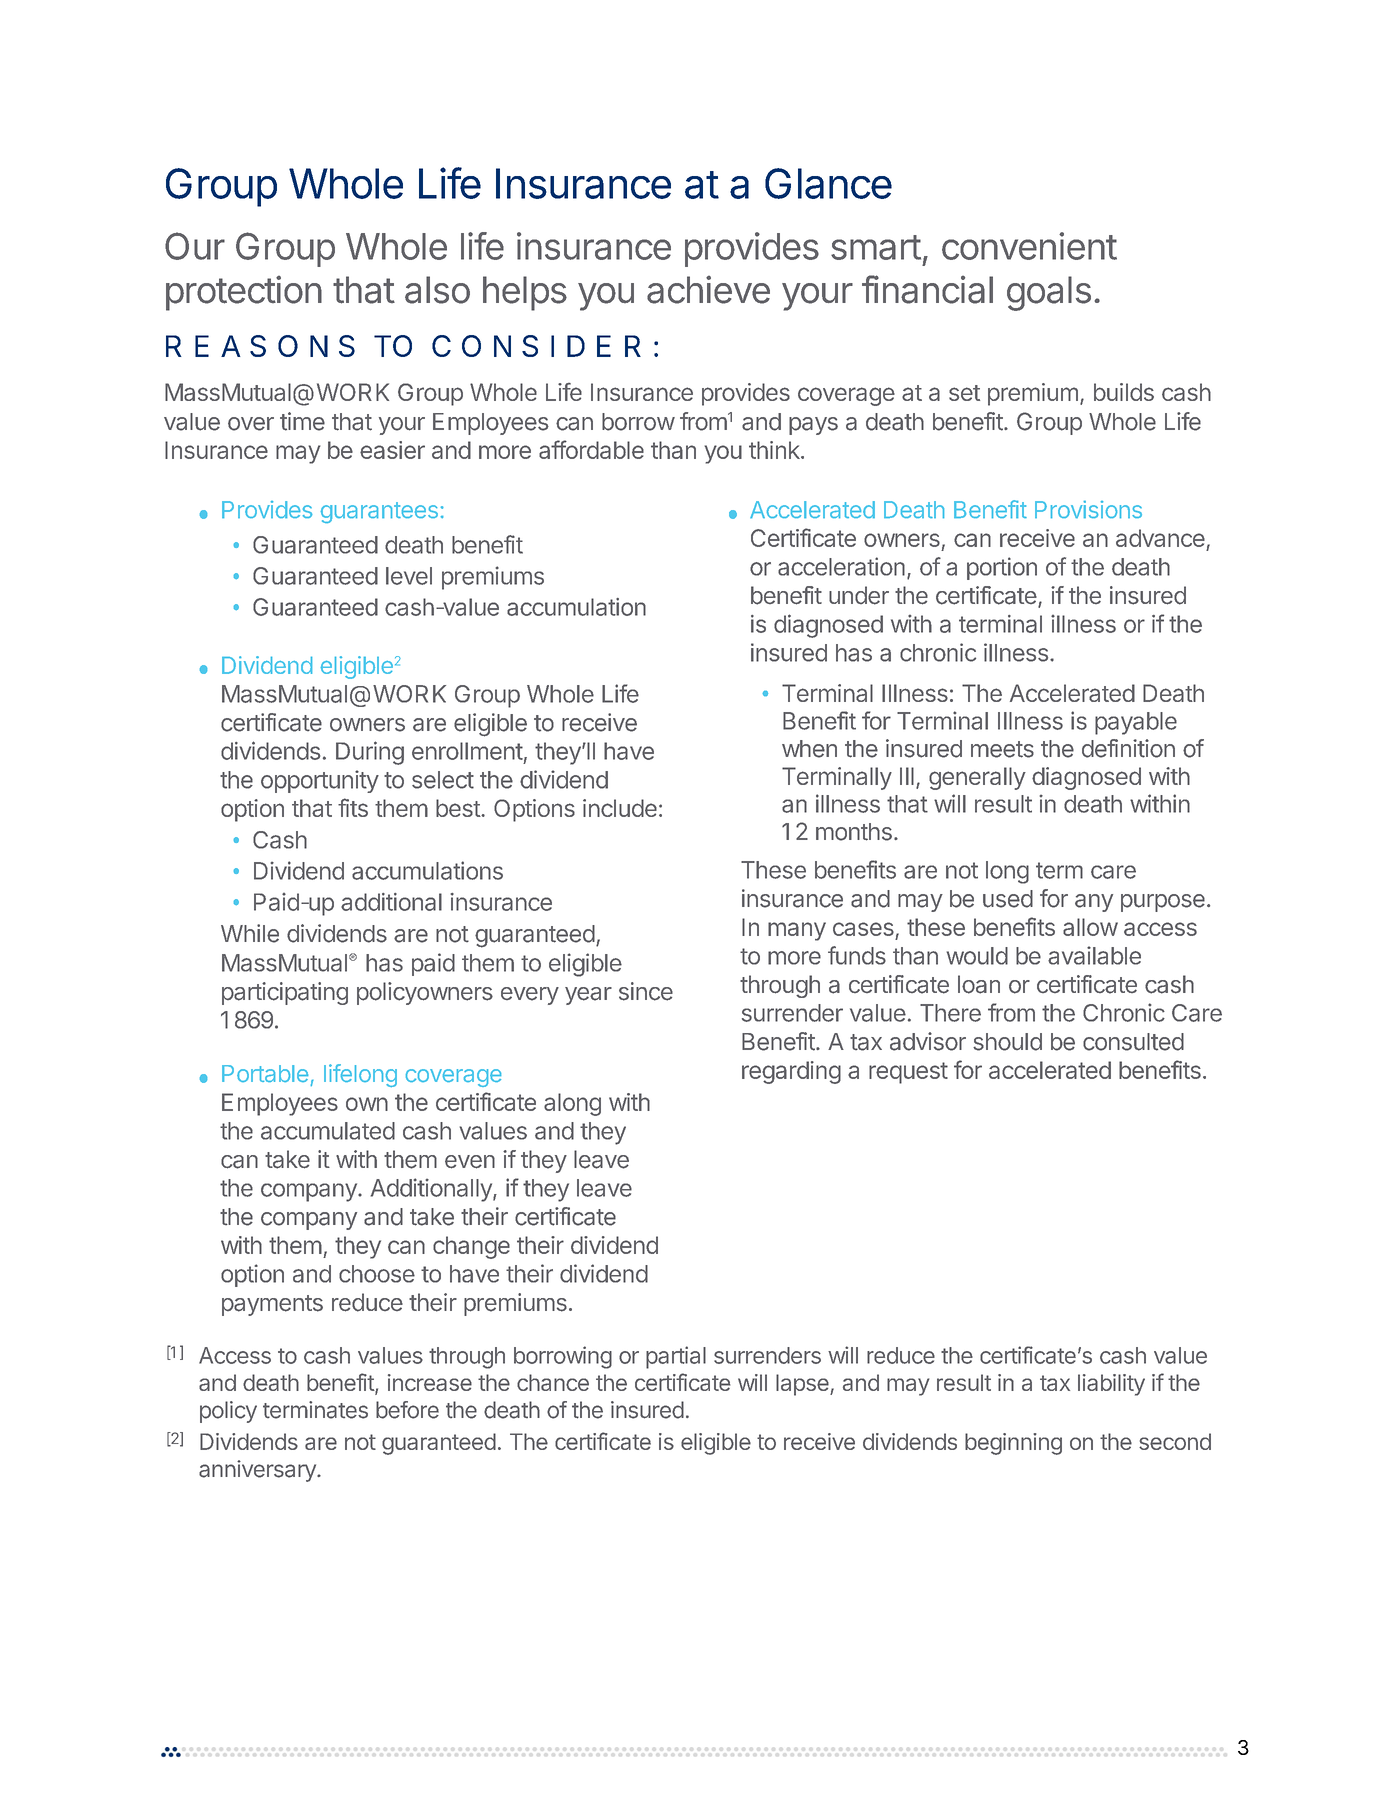 The width and height of the screenshot is (1389, 1798). Describe the element at coordinates (1007, 1042) in the screenshot. I see `should` at that location.
